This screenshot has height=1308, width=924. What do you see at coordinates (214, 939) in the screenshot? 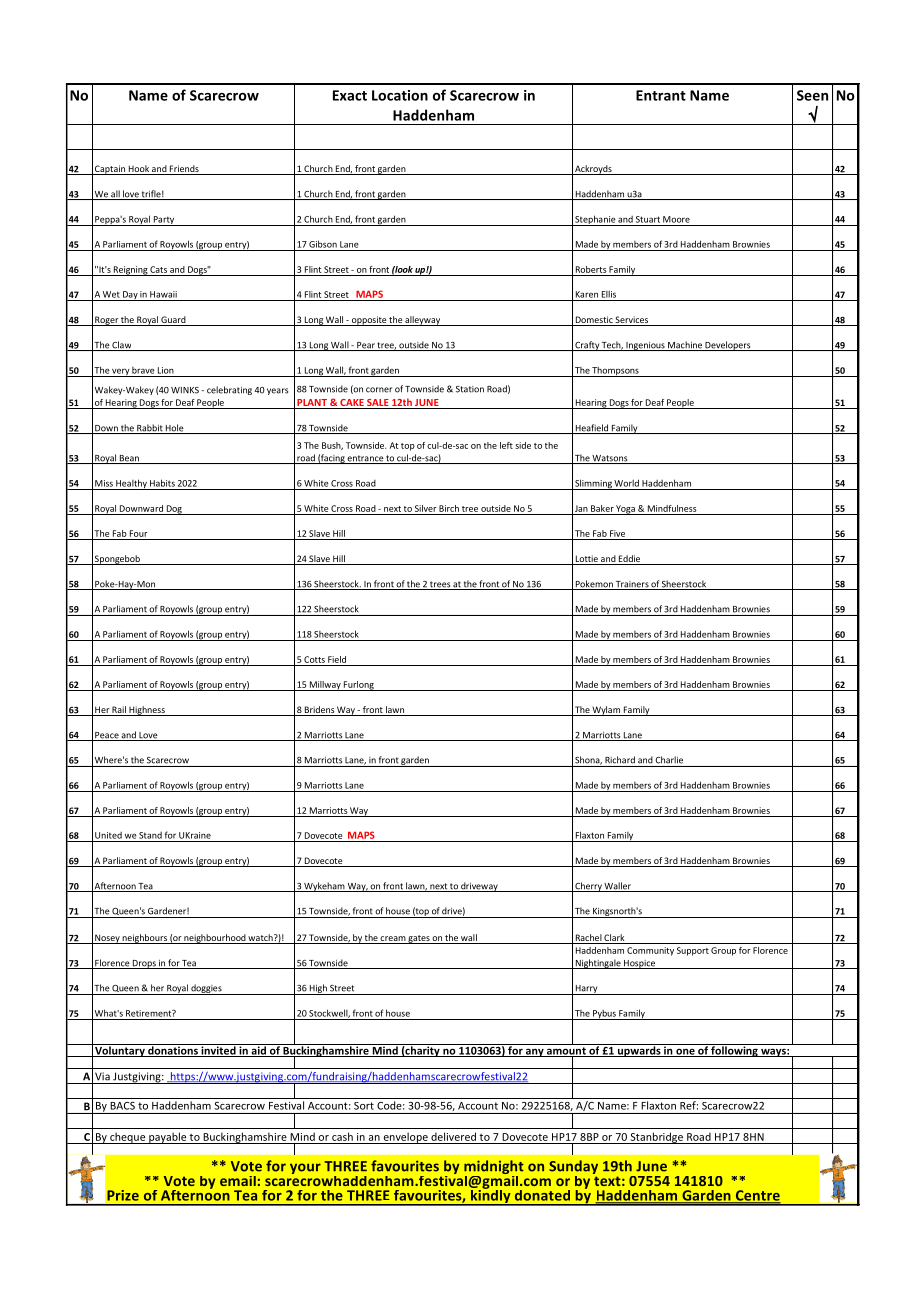
I see `neighbourhood` at bounding box center [214, 939].
